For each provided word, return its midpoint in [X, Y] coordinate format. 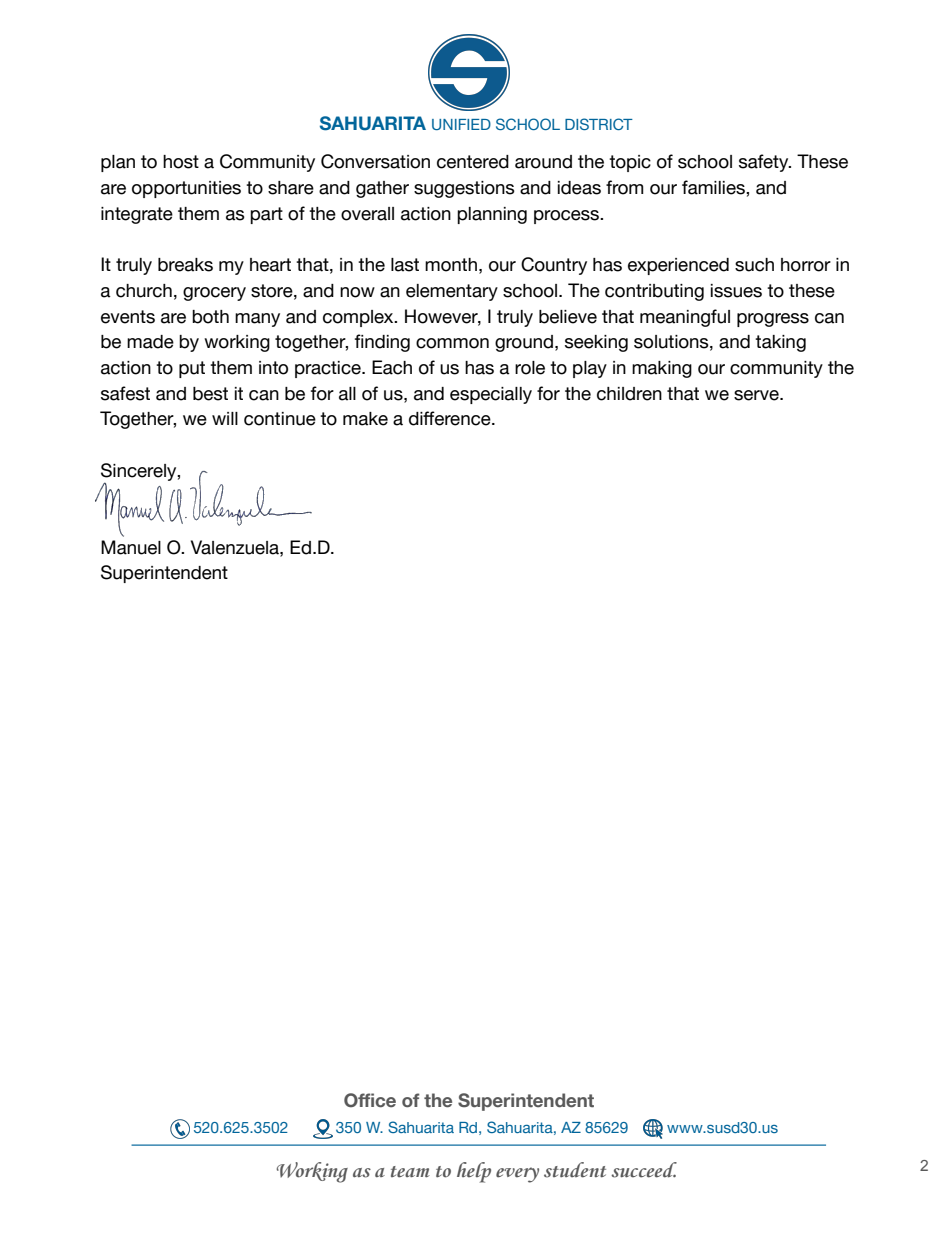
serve [757, 395]
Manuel [131, 547]
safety [765, 163]
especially [491, 395]
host [181, 162]
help [474, 1172]
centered [473, 162]
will [225, 418]
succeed [644, 1170]
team [410, 1172]
